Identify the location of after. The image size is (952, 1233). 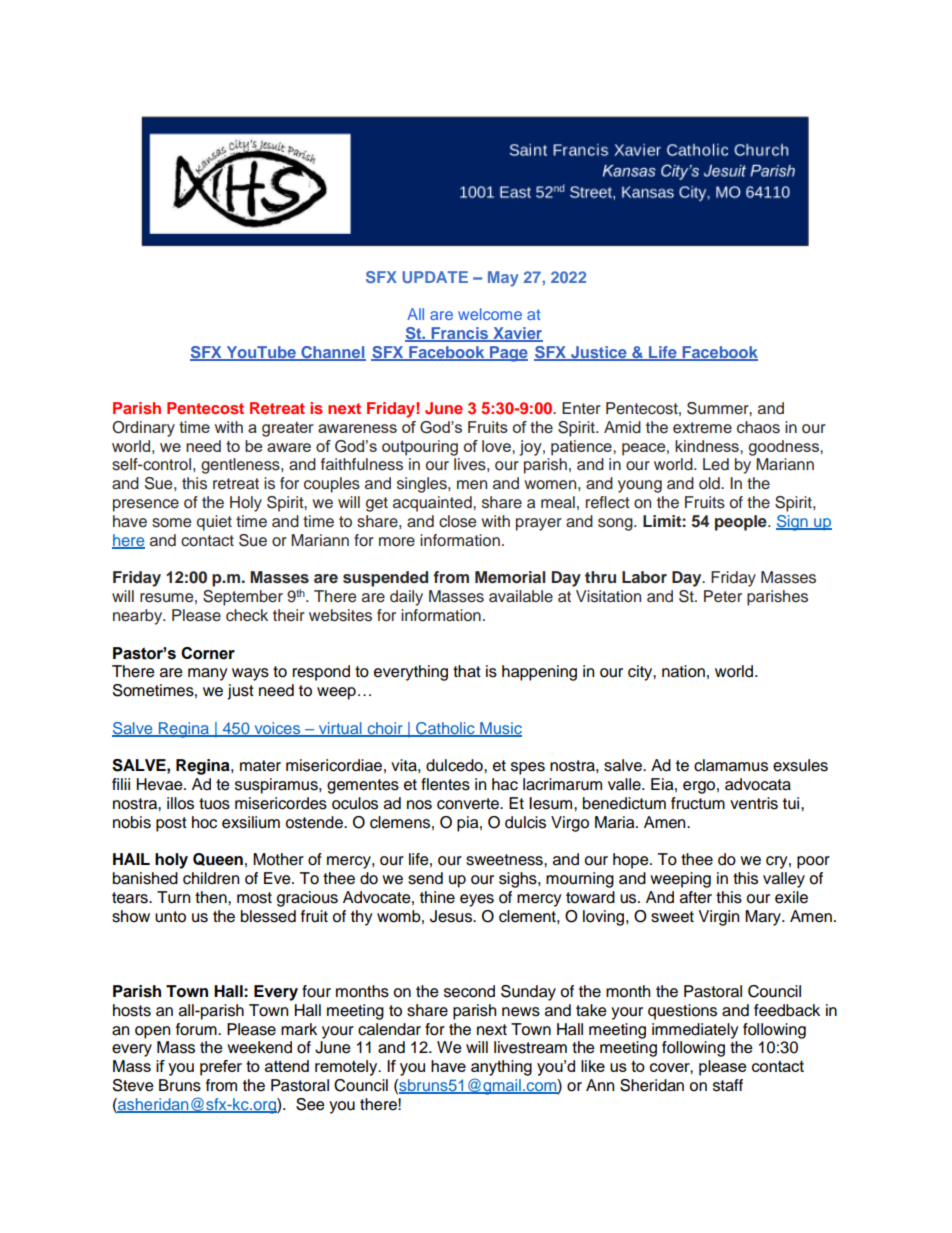
(696, 897).
